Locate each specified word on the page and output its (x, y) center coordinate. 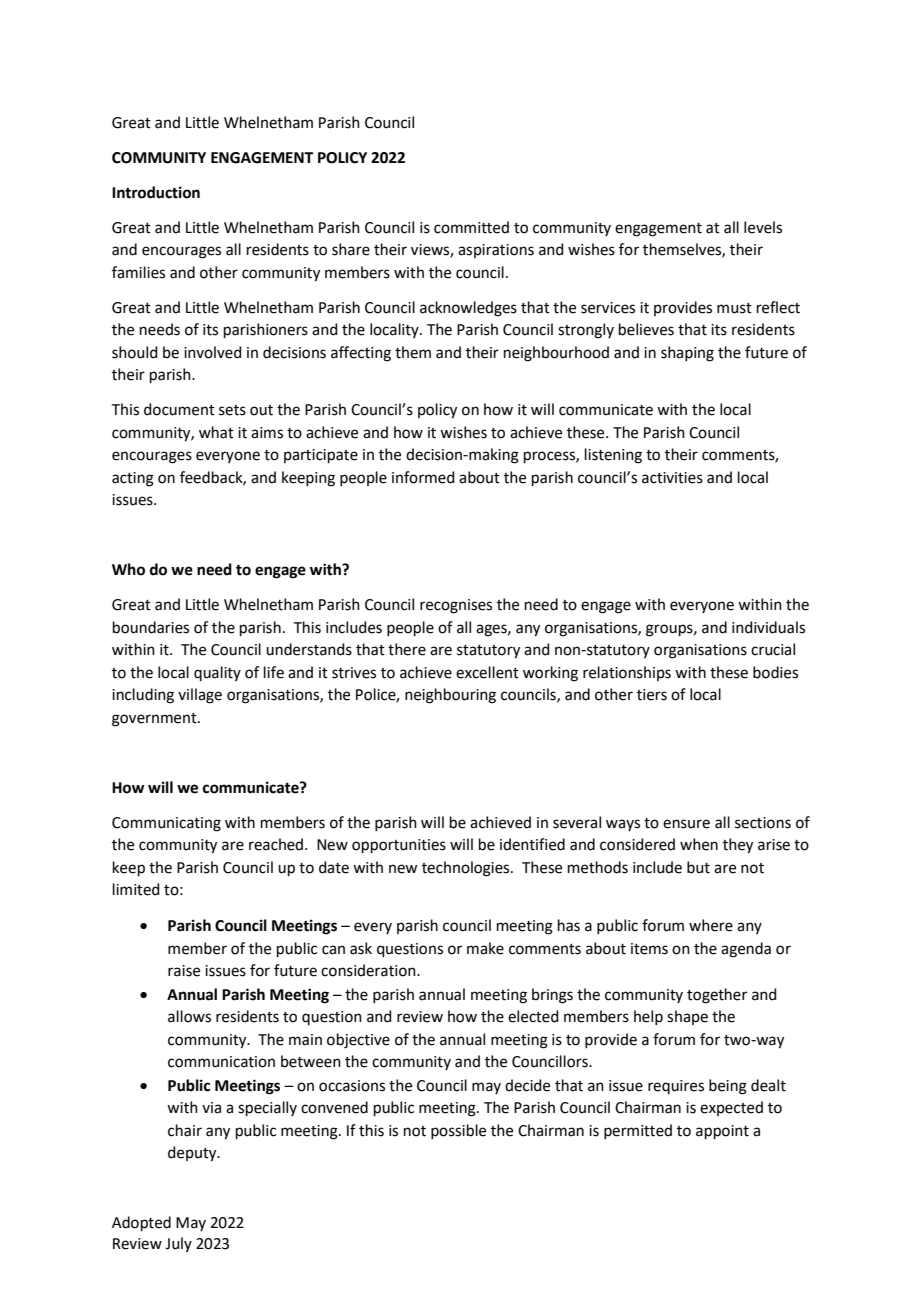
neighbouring (450, 696)
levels (763, 227)
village (200, 696)
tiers (652, 695)
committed (471, 227)
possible (458, 1131)
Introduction (156, 192)
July (178, 1244)
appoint (722, 1132)
